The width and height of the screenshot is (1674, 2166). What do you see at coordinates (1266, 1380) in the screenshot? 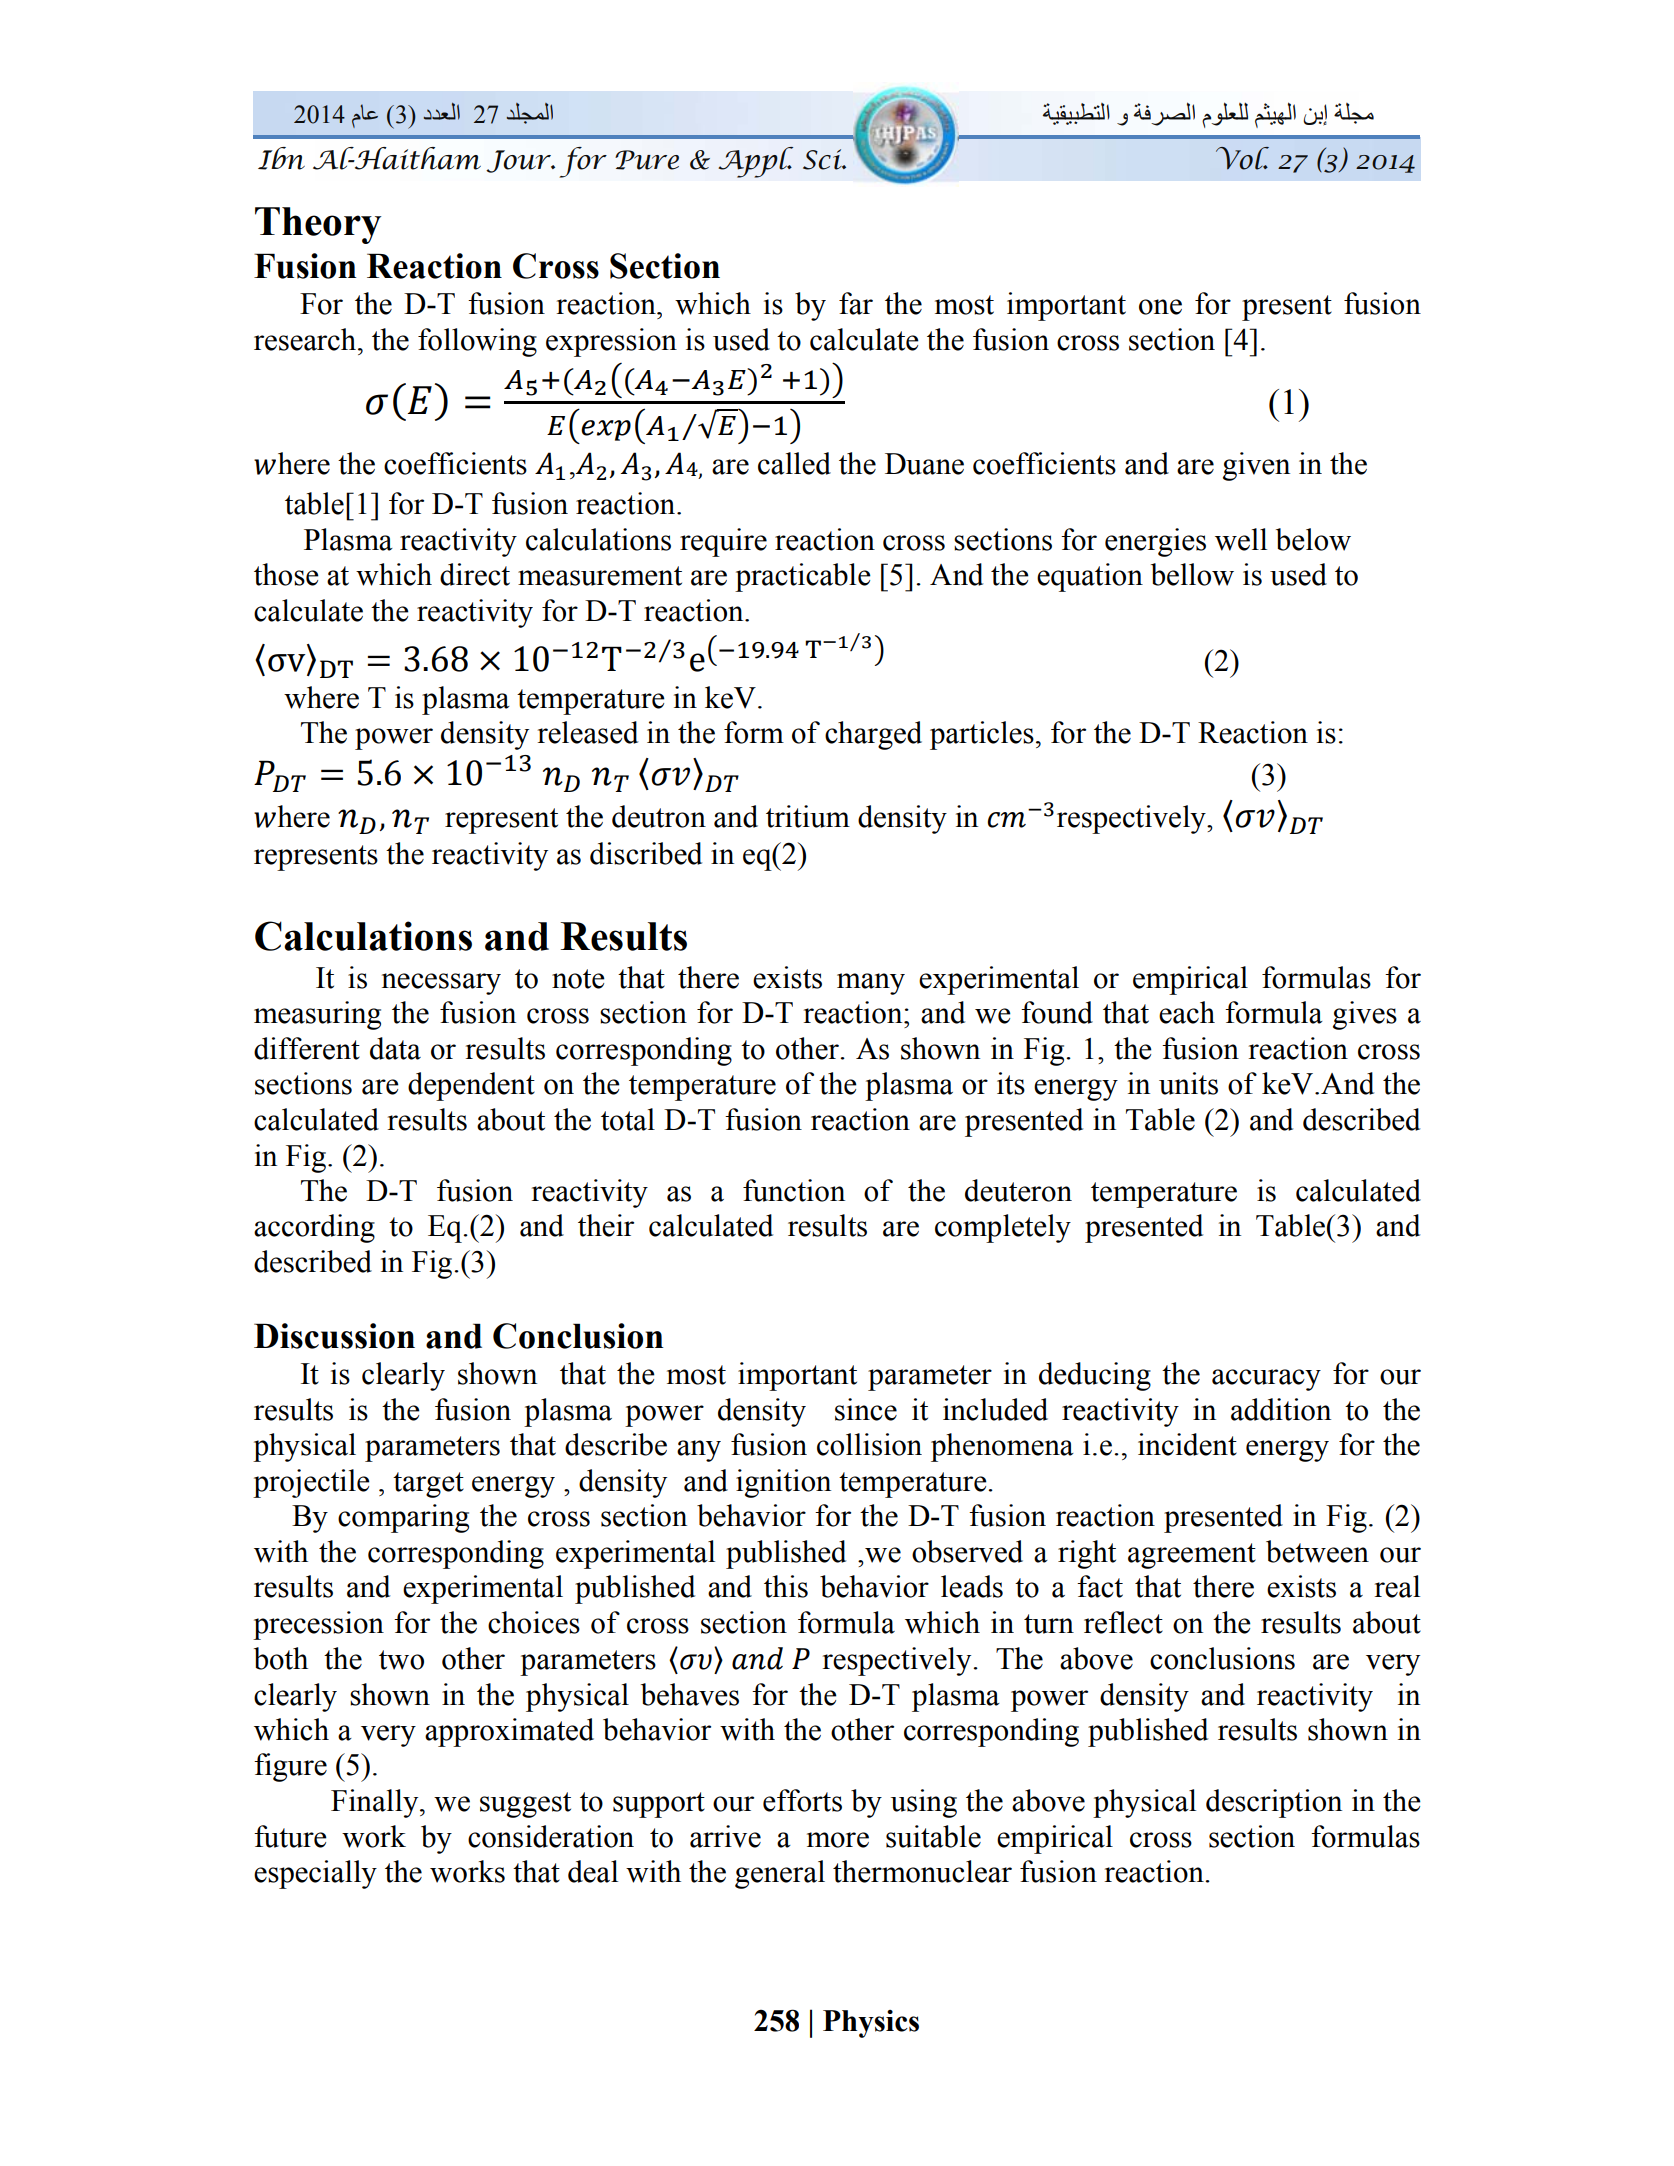
I see `accuracy` at bounding box center [1266, 1380].
